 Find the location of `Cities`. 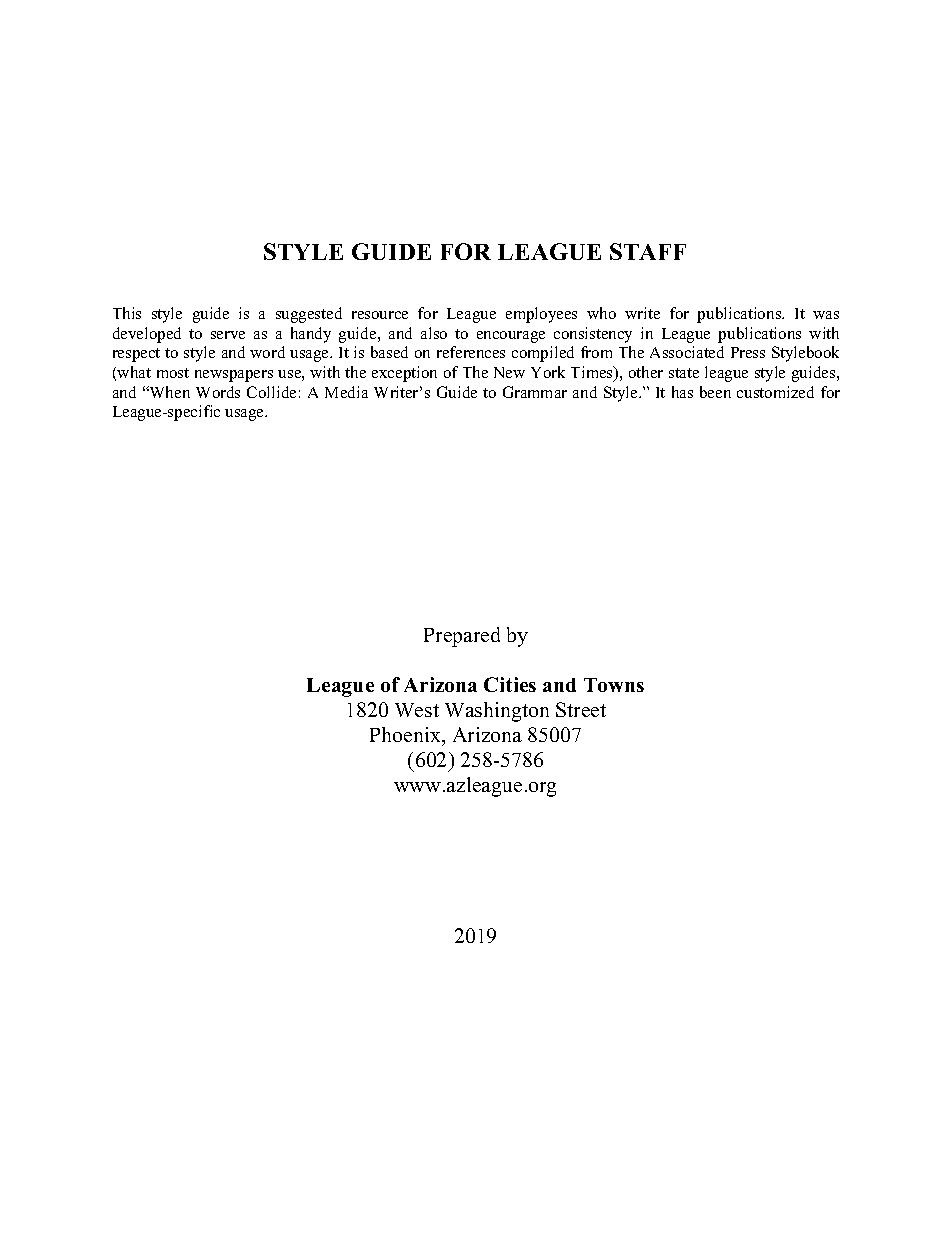

Cities is located at coordinates (510, 684).
